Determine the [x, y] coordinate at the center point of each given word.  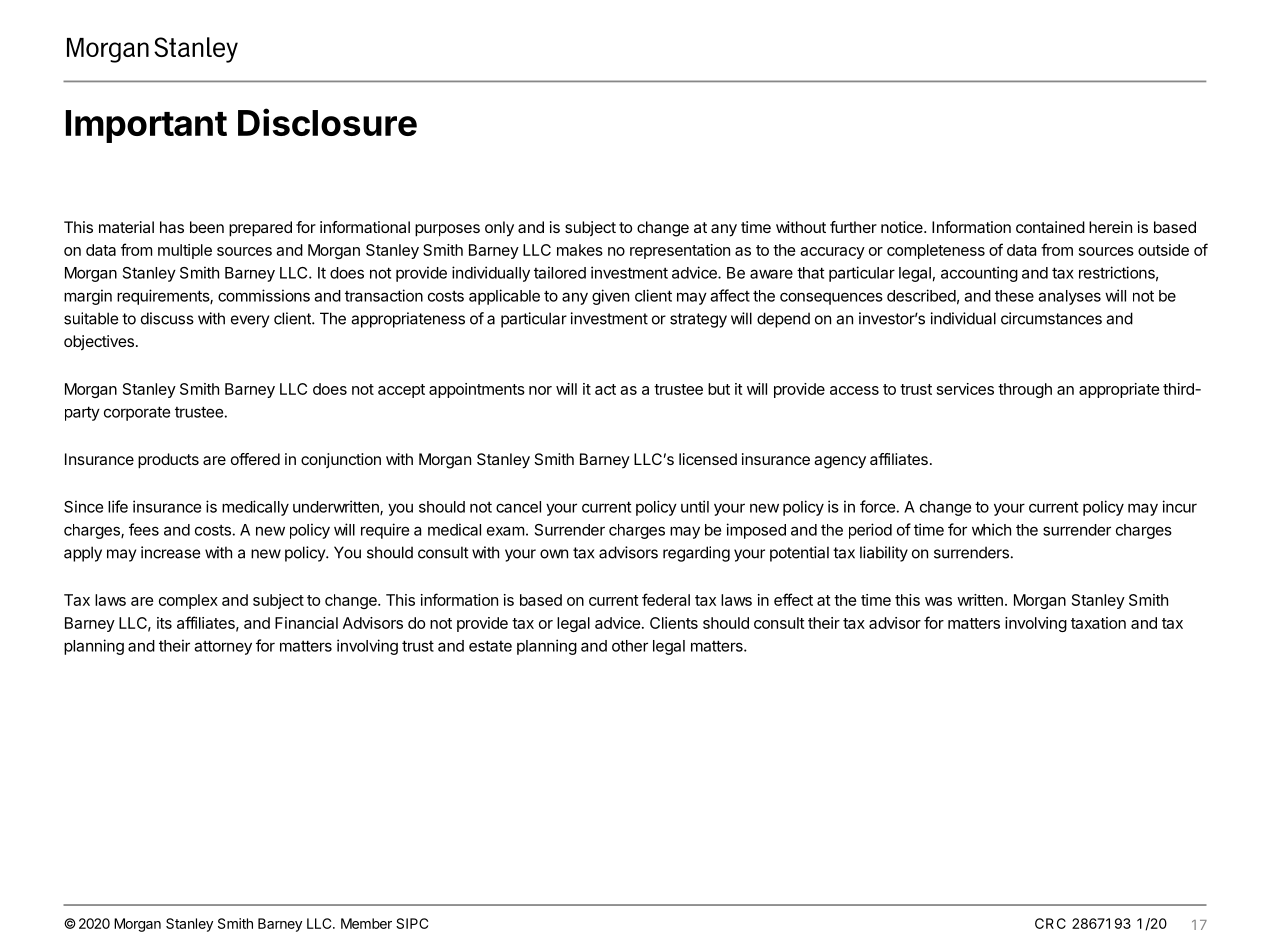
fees [144, 529]
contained [1050, 227]
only [499, 229]
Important [146, 126]
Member [366, 923]
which [991, 529]
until [695, 506]
